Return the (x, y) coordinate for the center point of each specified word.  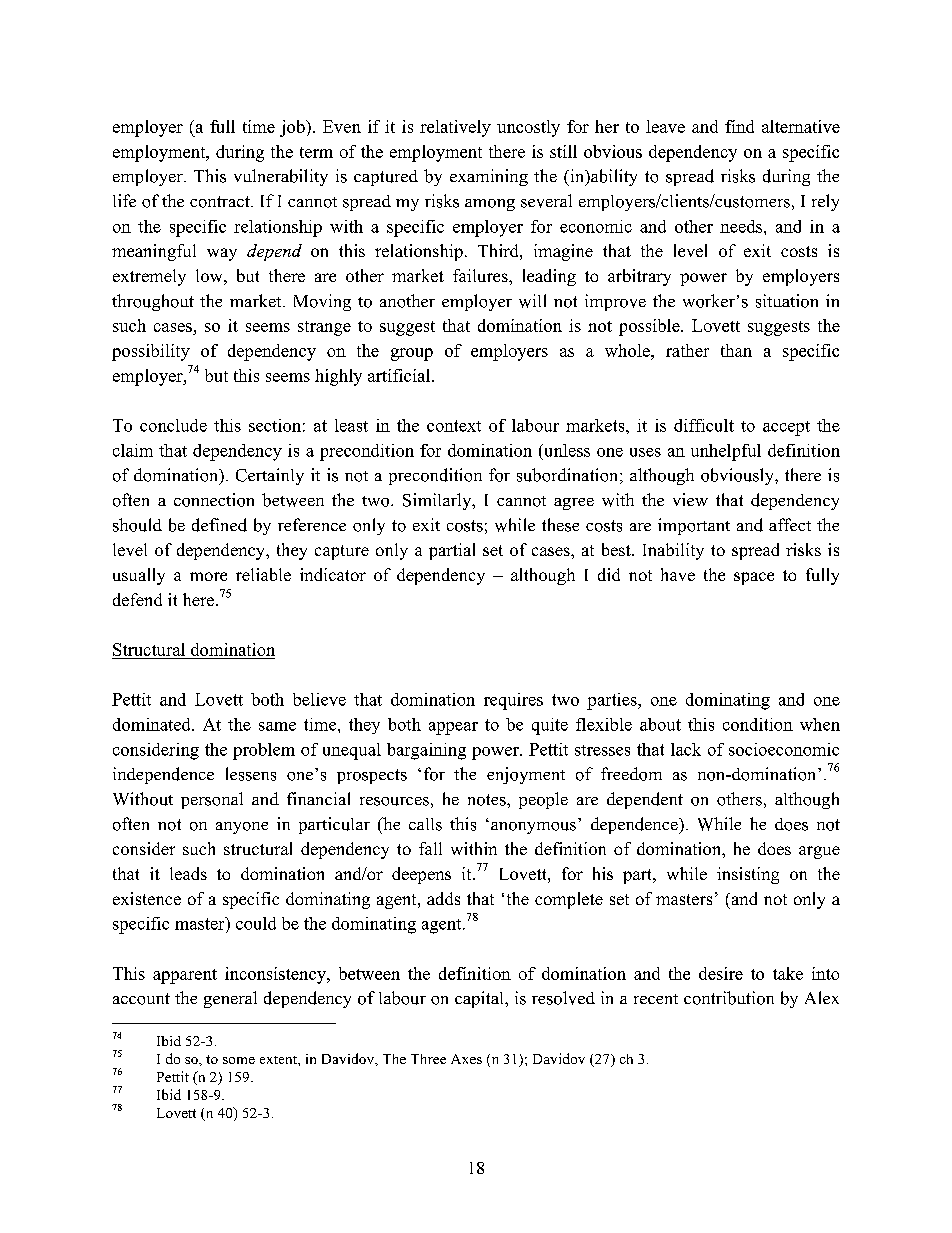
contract (221, 202)
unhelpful (726, 452)
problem (264, 751)
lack (686, 749)
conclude (173, 425)
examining (489, 177)
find (739, 126)
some (239, 1060)
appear (453, 728)
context (454, 426)
